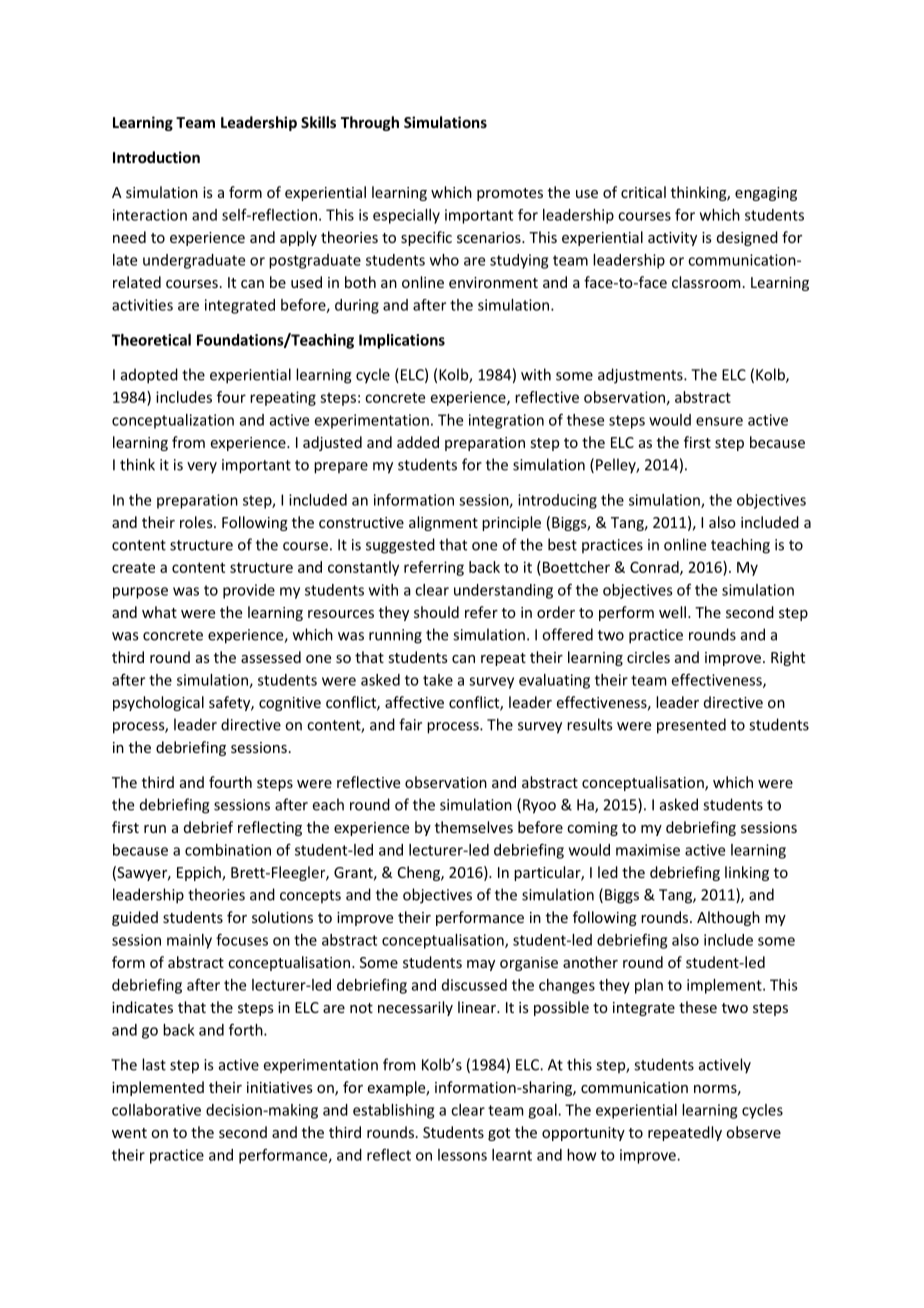 Image resolution: width=924 pixels, height=1308 pixels. I want to click on Introduction, so click(156, 157).
